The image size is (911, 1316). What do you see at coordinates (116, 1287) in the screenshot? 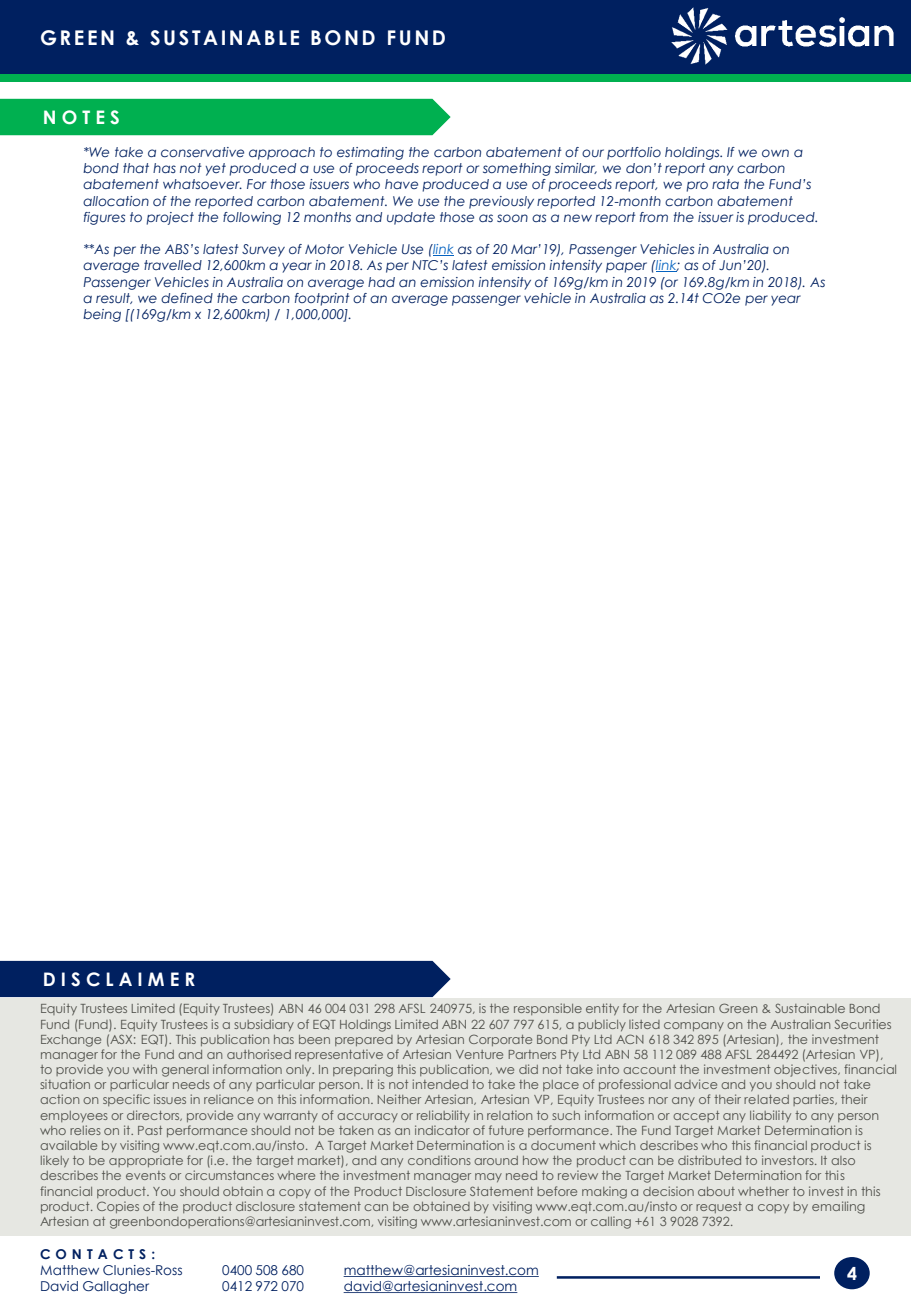
I see `Gallagher` at bounding box center [116, 1287].
